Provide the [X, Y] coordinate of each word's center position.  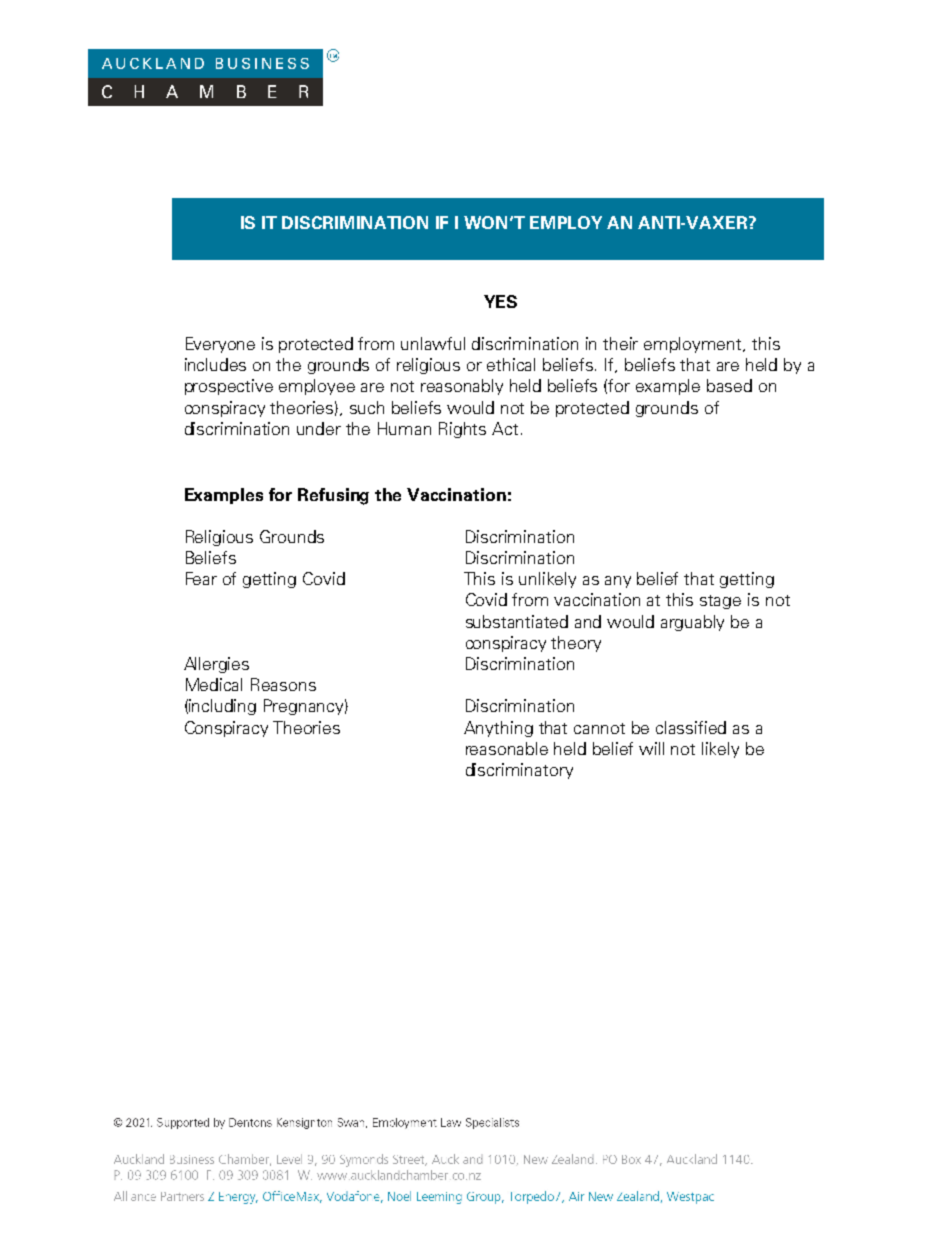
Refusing [333, 496]
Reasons [283, 684]
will [651, 748]
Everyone [220, 345]
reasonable [507, 748]
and [588, 621]
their [620, 343]
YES [500, 301]
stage [720, 602]
